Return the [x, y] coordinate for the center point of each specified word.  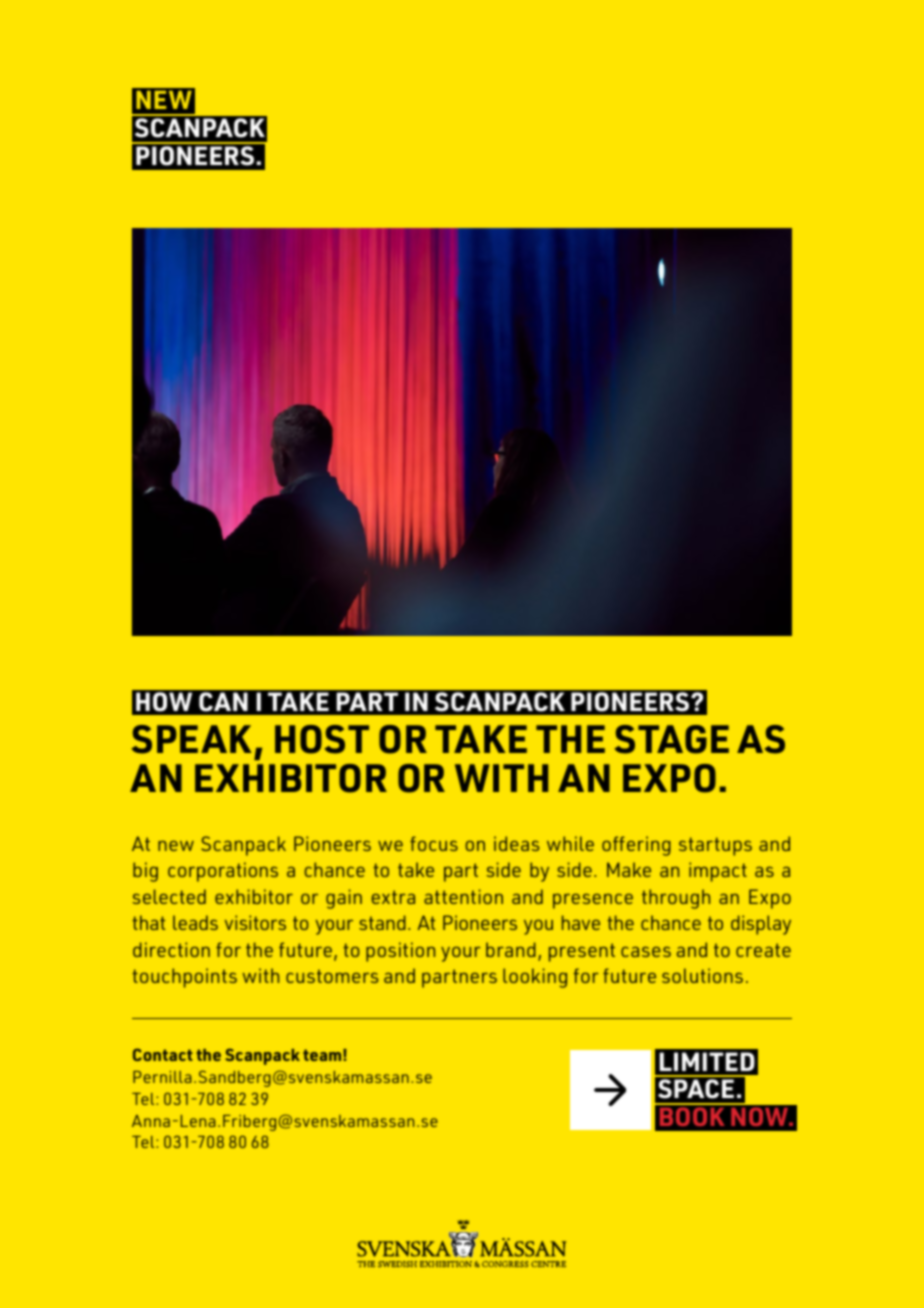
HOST [322, 739]
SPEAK [192, 739]
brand [511, 949]
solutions [702, 975]
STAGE [672, 739]
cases [646, 952]
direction [171, 949]
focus [434, 843]
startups [715, 846]
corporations [223, 872]
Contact [163, 1054]
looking [535, 978]
